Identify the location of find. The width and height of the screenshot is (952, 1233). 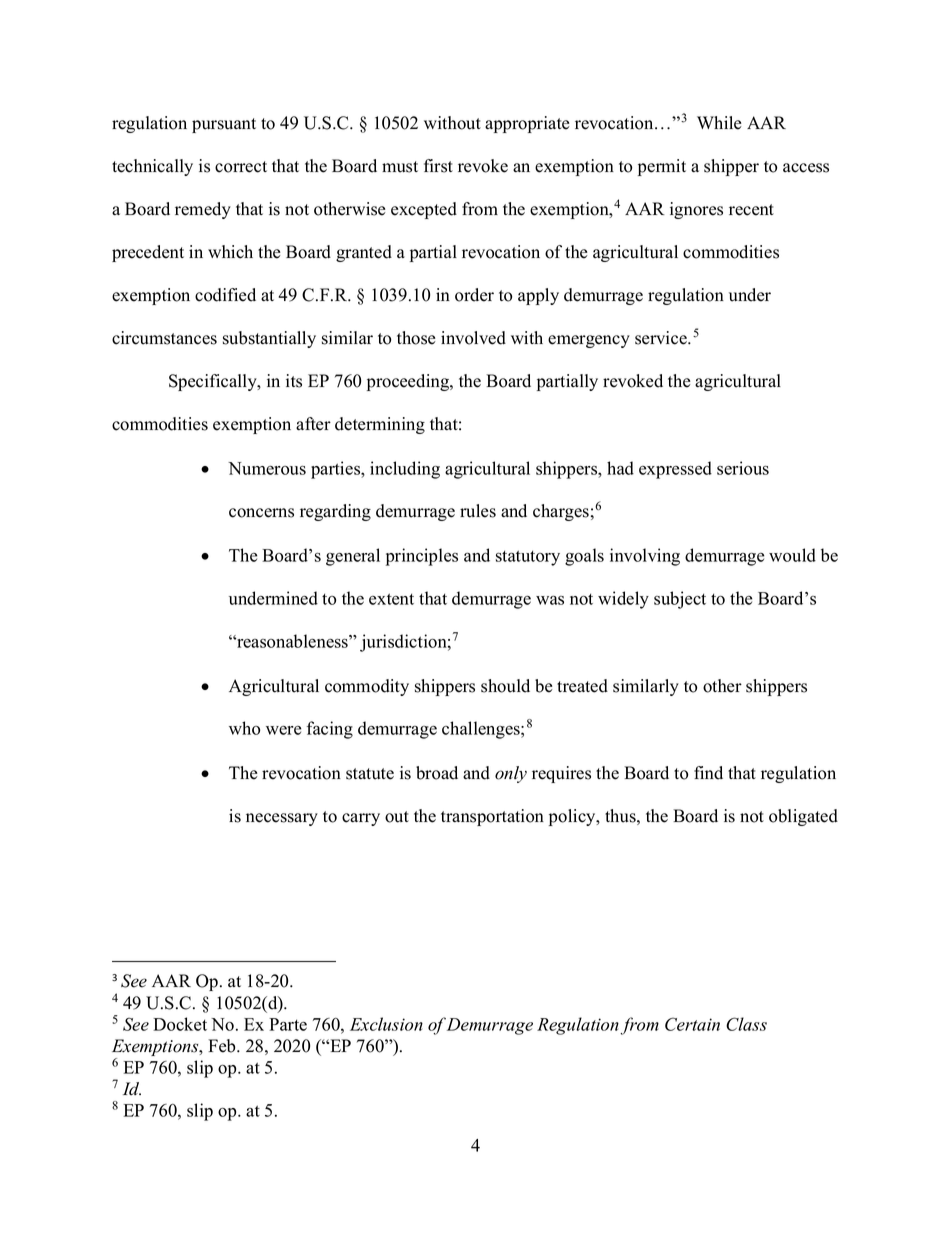
(708, 773).
